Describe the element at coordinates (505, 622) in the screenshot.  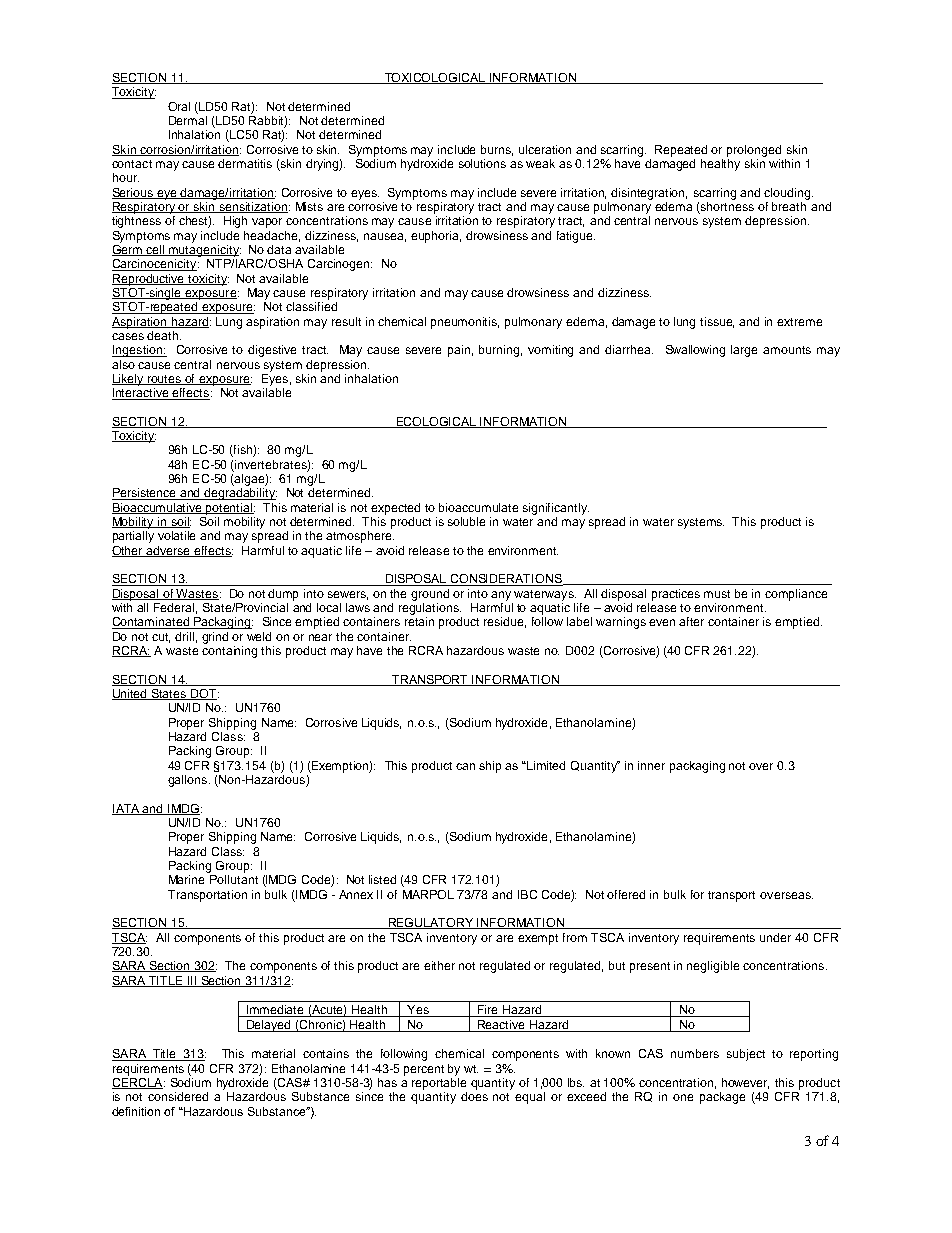
I see `residue` at that location.
